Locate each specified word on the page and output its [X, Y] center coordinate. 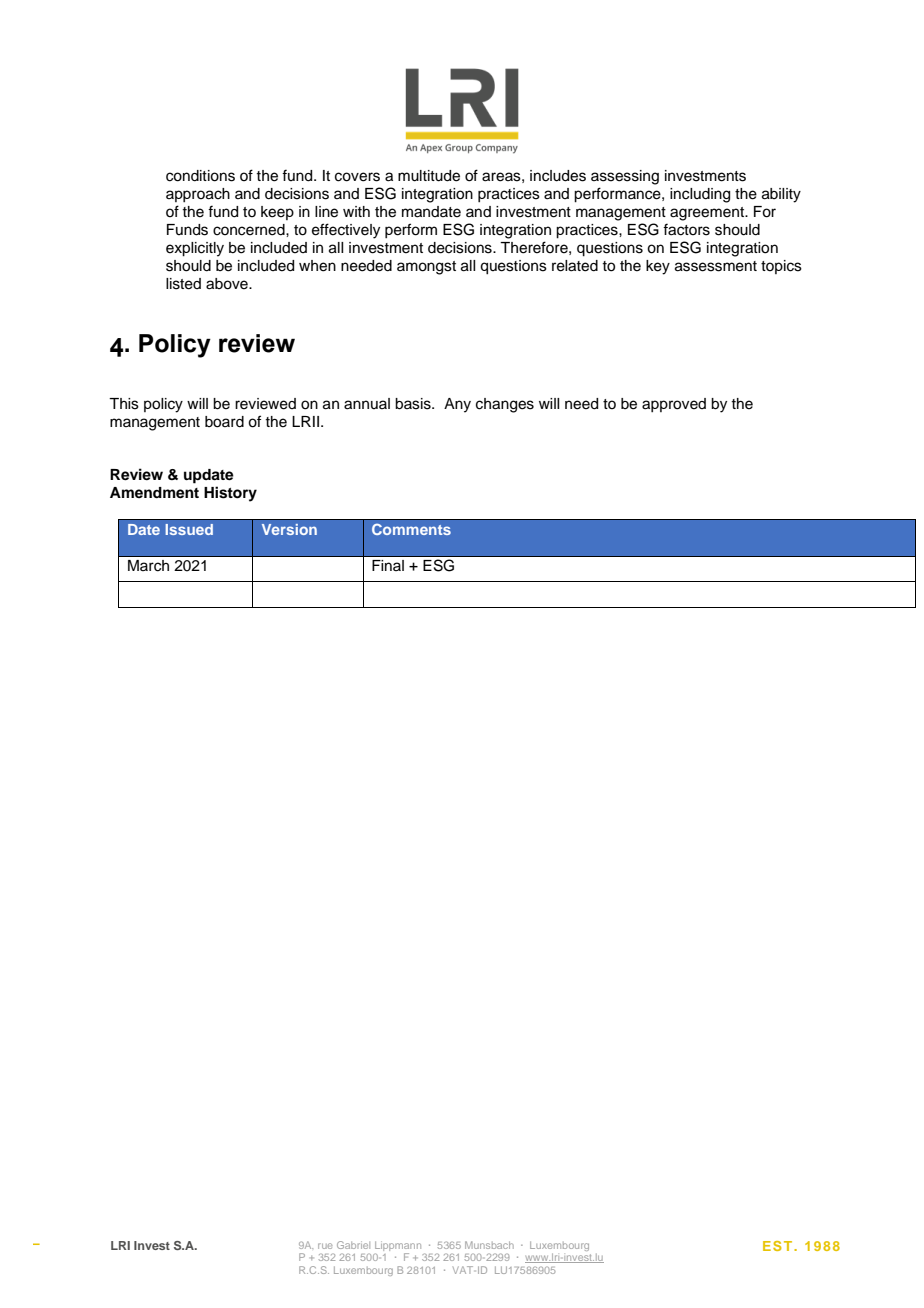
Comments [411, 529]
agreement [708, 214]
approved [674, 405]
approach [198, 195]
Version [289, 529]
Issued [189, 529]
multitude [429, 176]
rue [325, 1246]
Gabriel [353, 1245]
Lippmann [398, 1246]
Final [388, 565]
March [148, 566]
